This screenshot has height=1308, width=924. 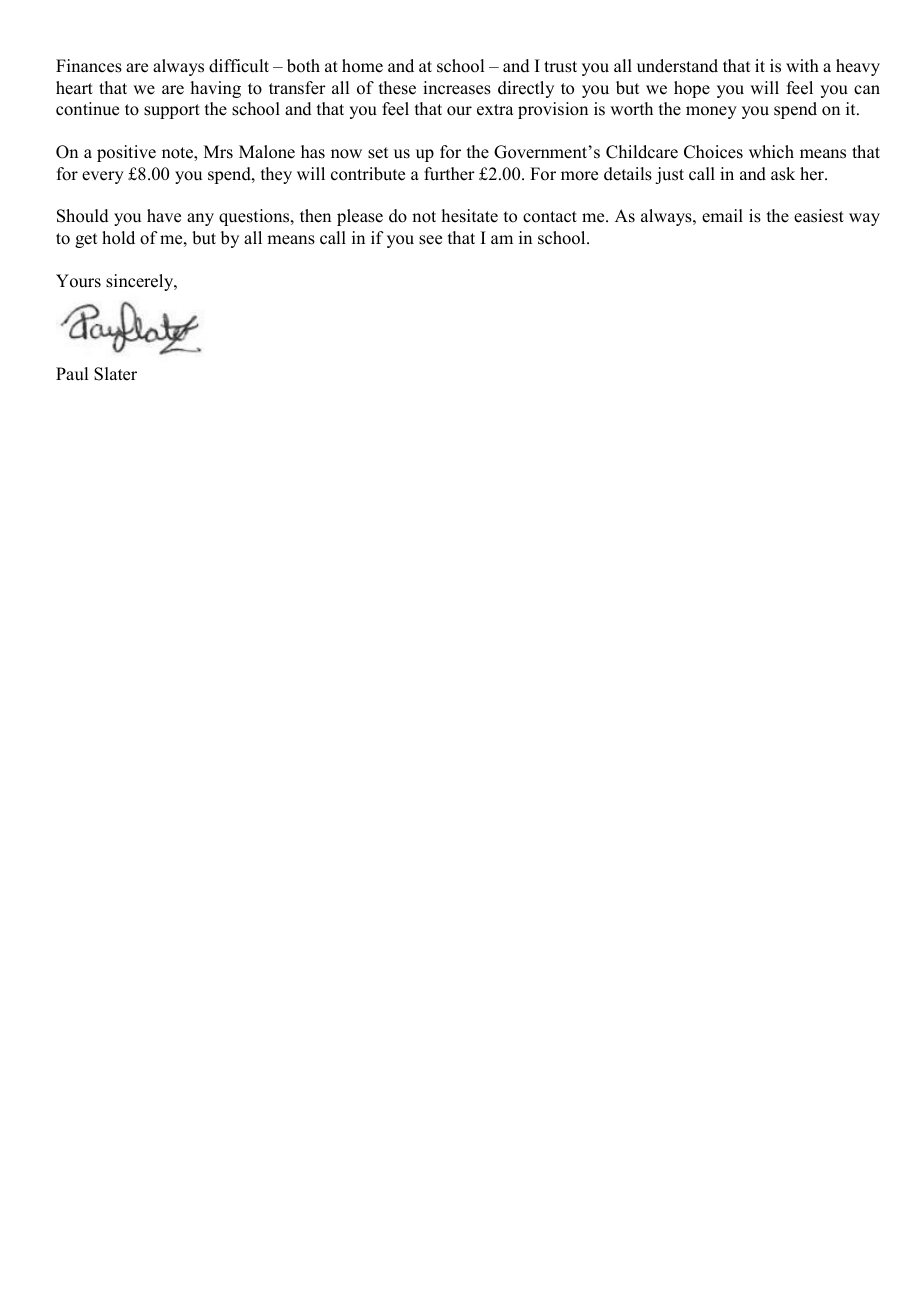 What do you see at coordinates (72, 374) in the screenshot?
I see `Paul` at bounding box center [72, 374].
